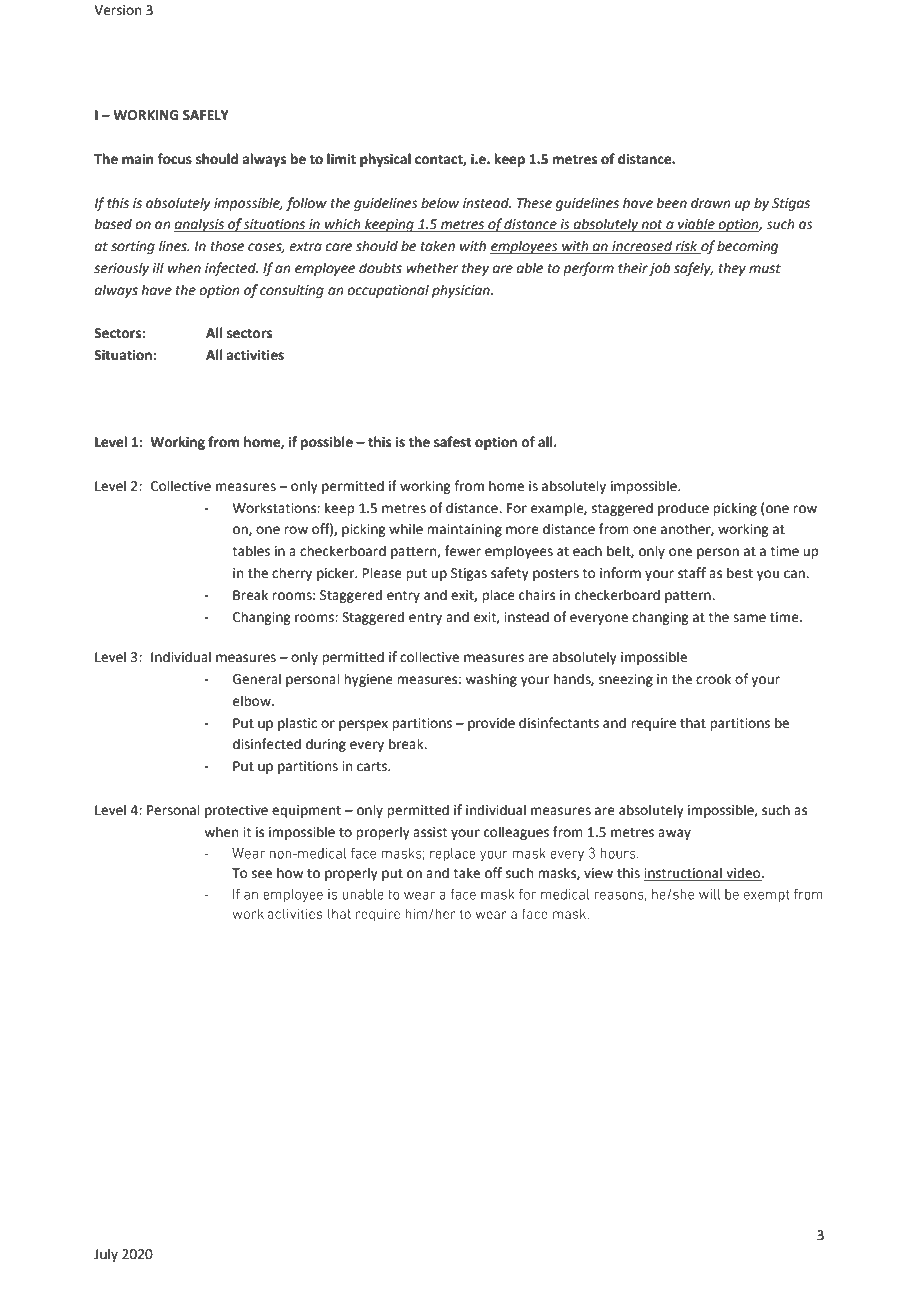 The image size is (924, 1307). I want to click on that, so click(693, 723).
